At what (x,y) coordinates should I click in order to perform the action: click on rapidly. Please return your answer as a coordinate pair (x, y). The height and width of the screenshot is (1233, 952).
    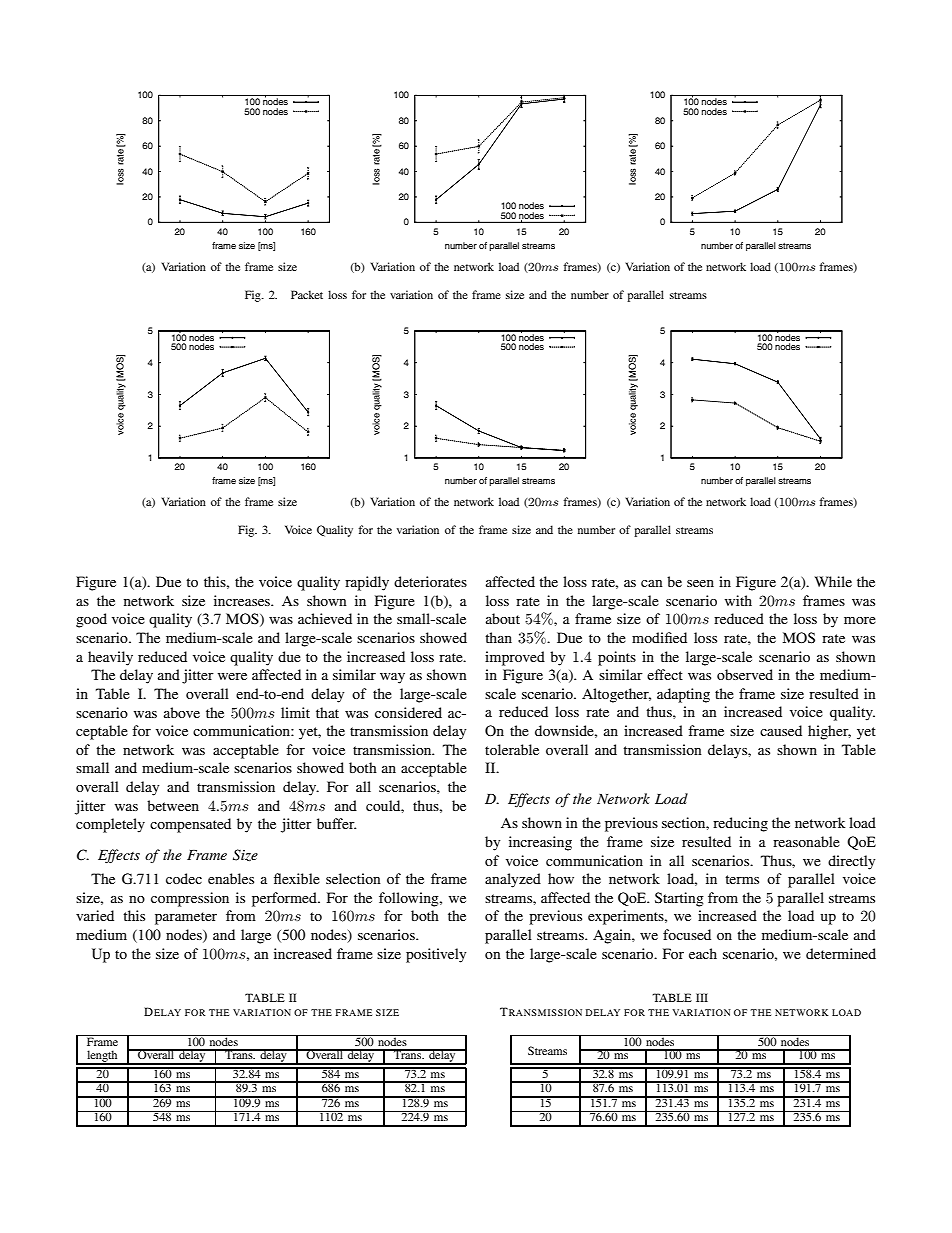
    Looking at the image, I should click on (367, 583).
